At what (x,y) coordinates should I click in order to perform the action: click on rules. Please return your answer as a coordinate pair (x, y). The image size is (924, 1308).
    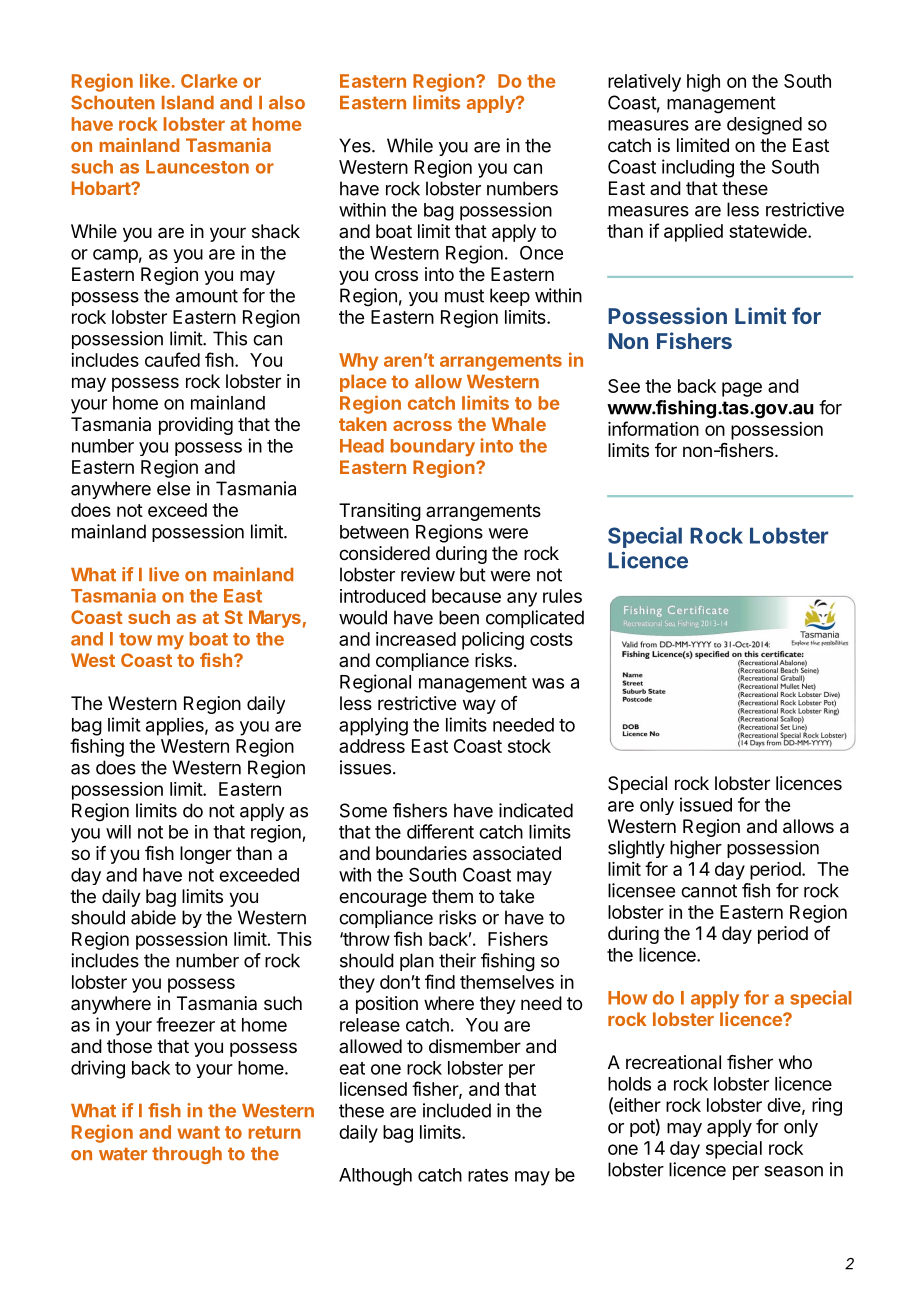
    Looking at the image, I should click on (562, 596).
